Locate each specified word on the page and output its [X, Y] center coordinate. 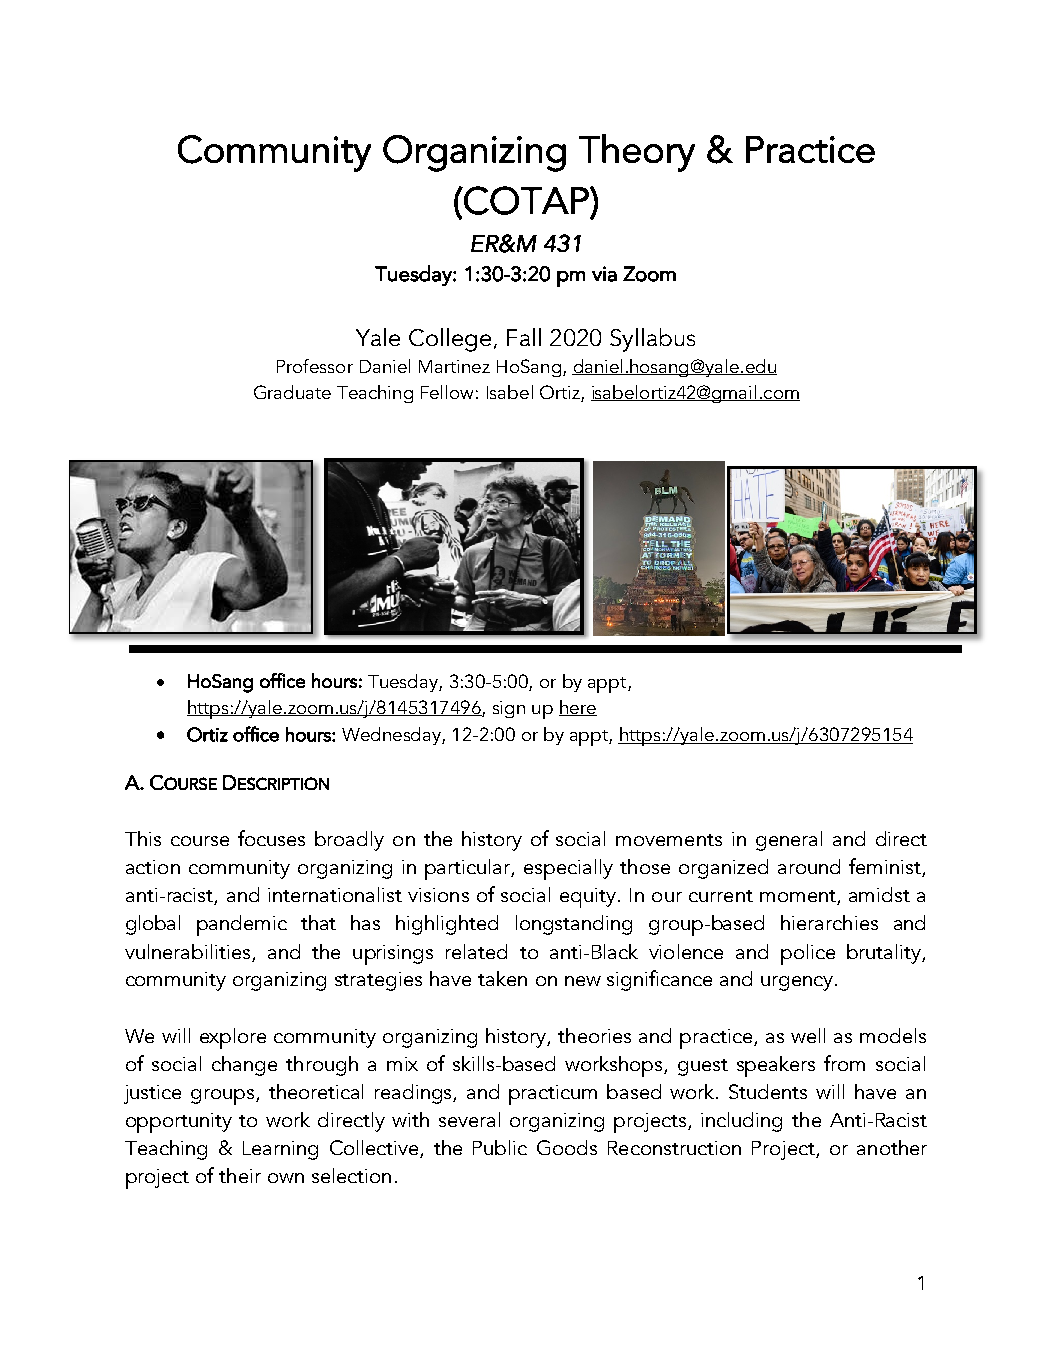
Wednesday [392, 736]
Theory [637, 153]
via [604, 274]
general [789, 841]
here [578, 708]
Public [500, 1147]
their [240, 1175]
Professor [315, 366]
